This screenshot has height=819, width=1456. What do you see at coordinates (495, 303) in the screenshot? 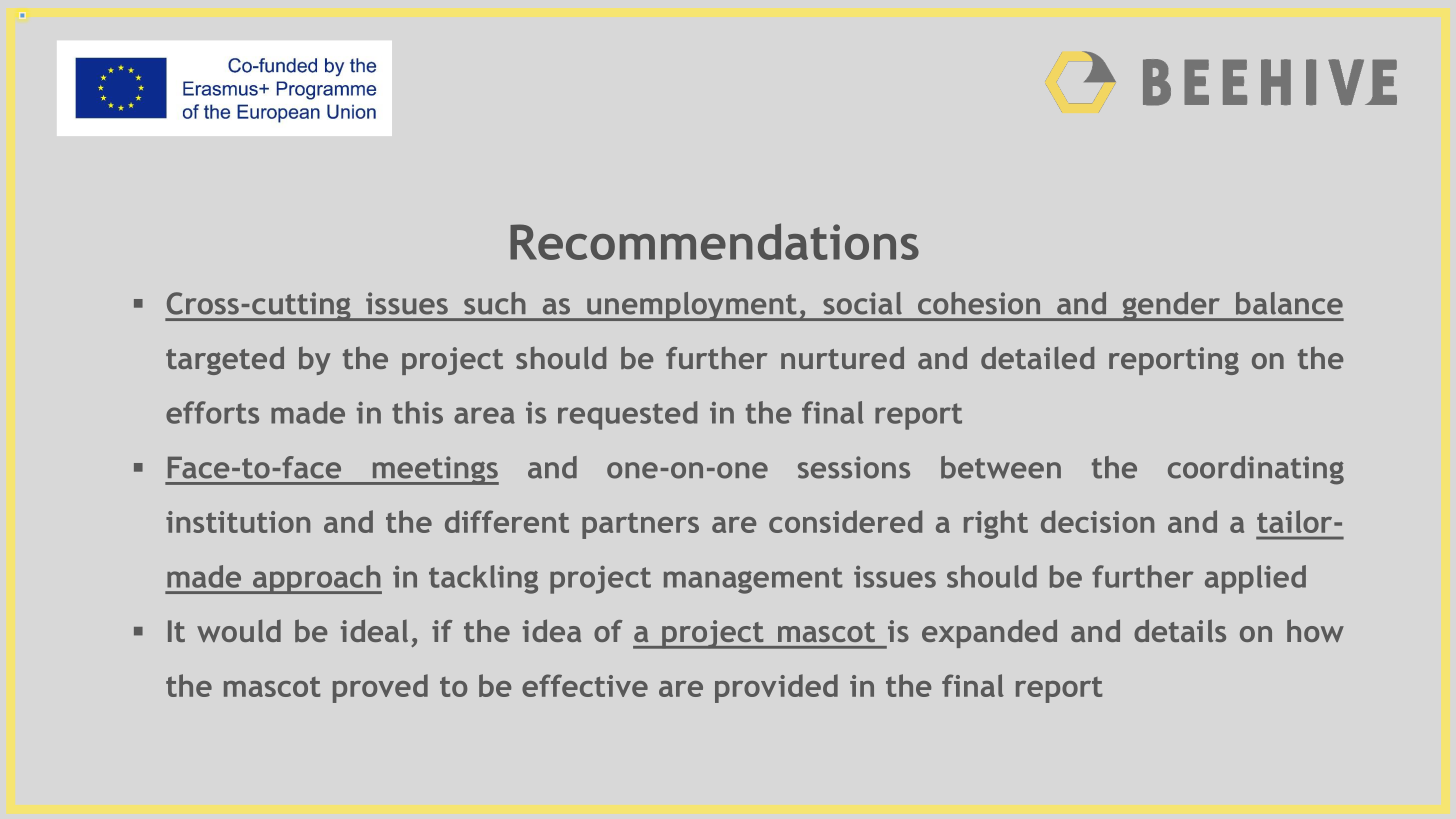
I see `such` at bounding box center [495, 303].
